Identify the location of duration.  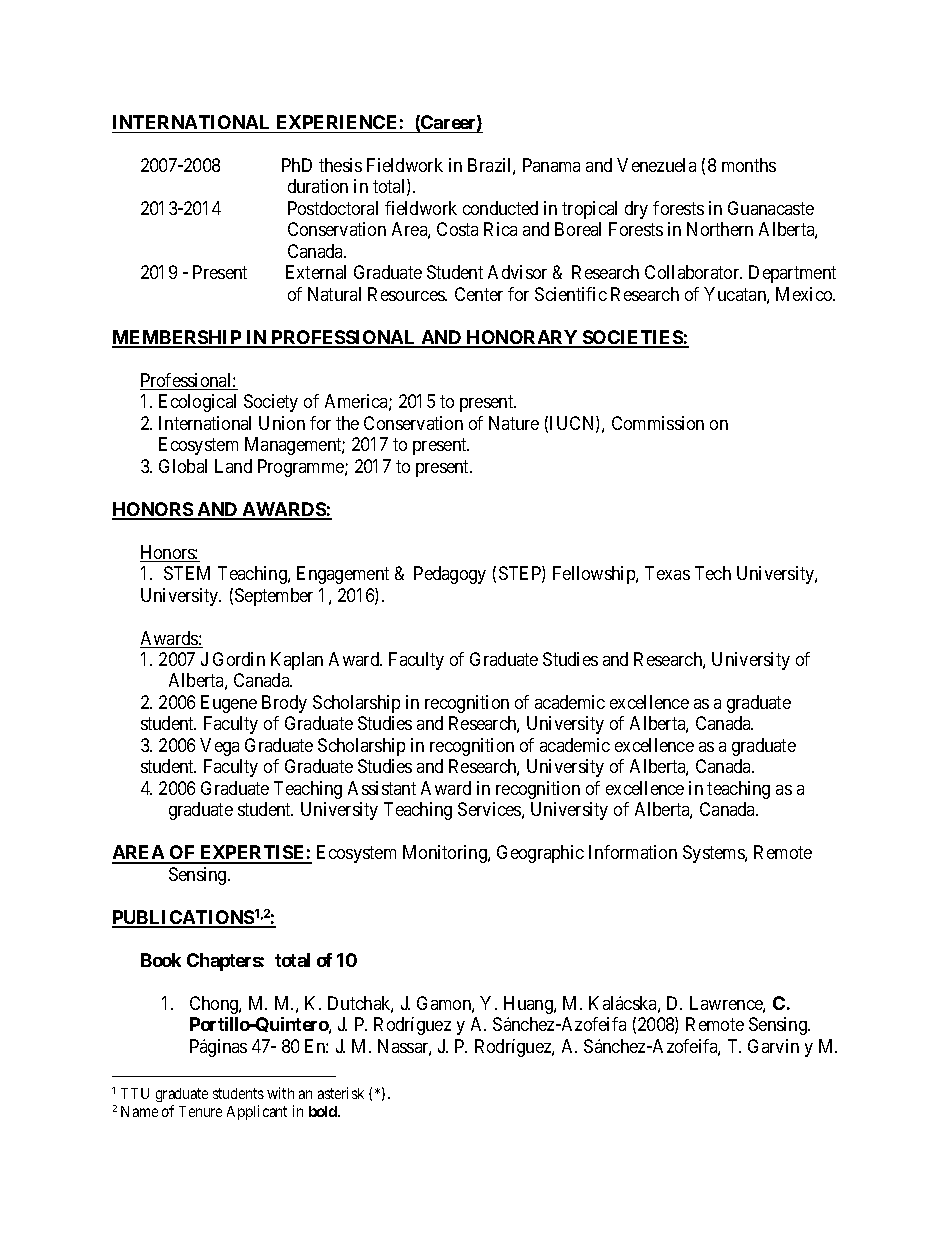
(318, 186).
